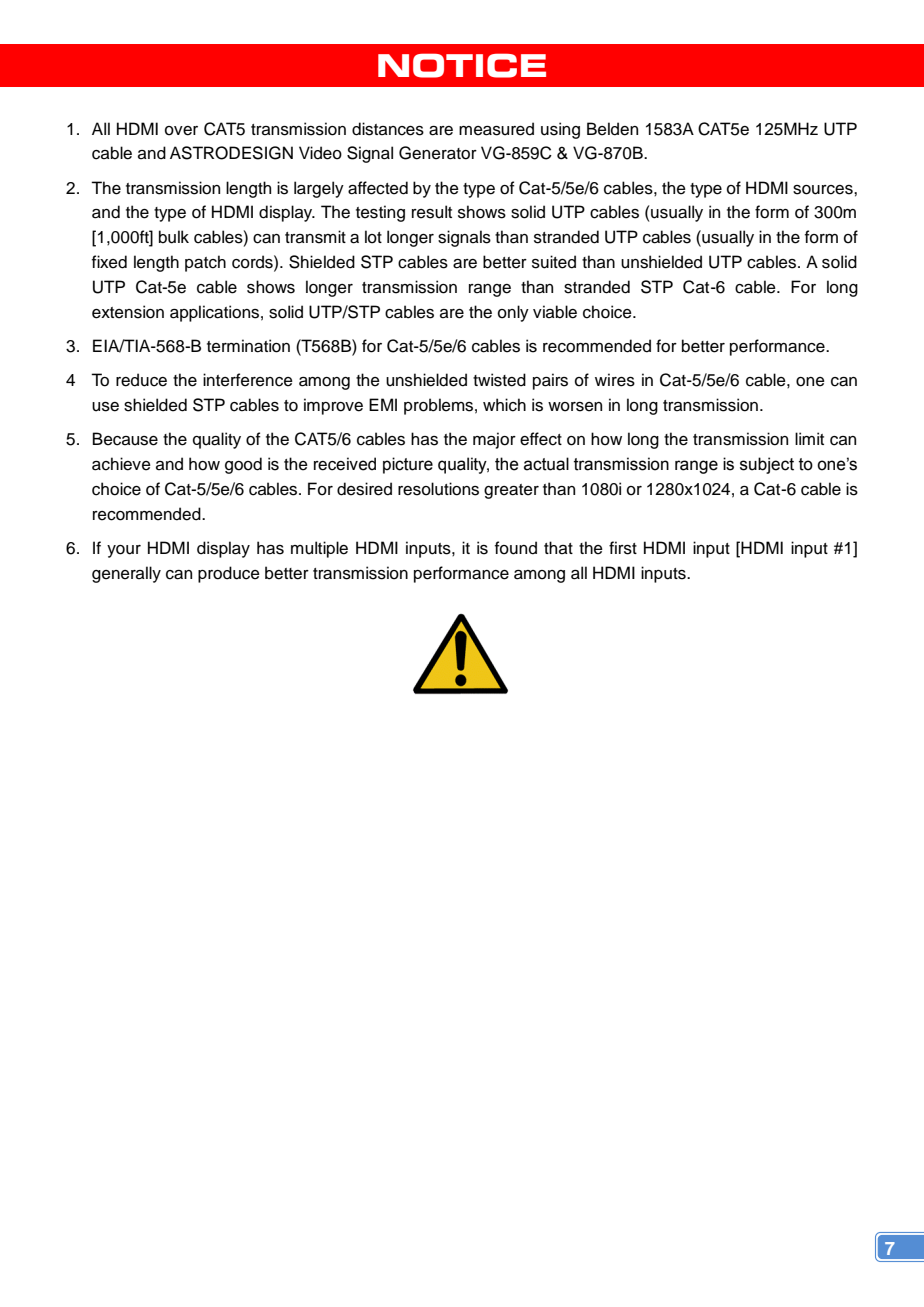 This page has width=924, height=1307. I want to click on only, so click(513, 313).
